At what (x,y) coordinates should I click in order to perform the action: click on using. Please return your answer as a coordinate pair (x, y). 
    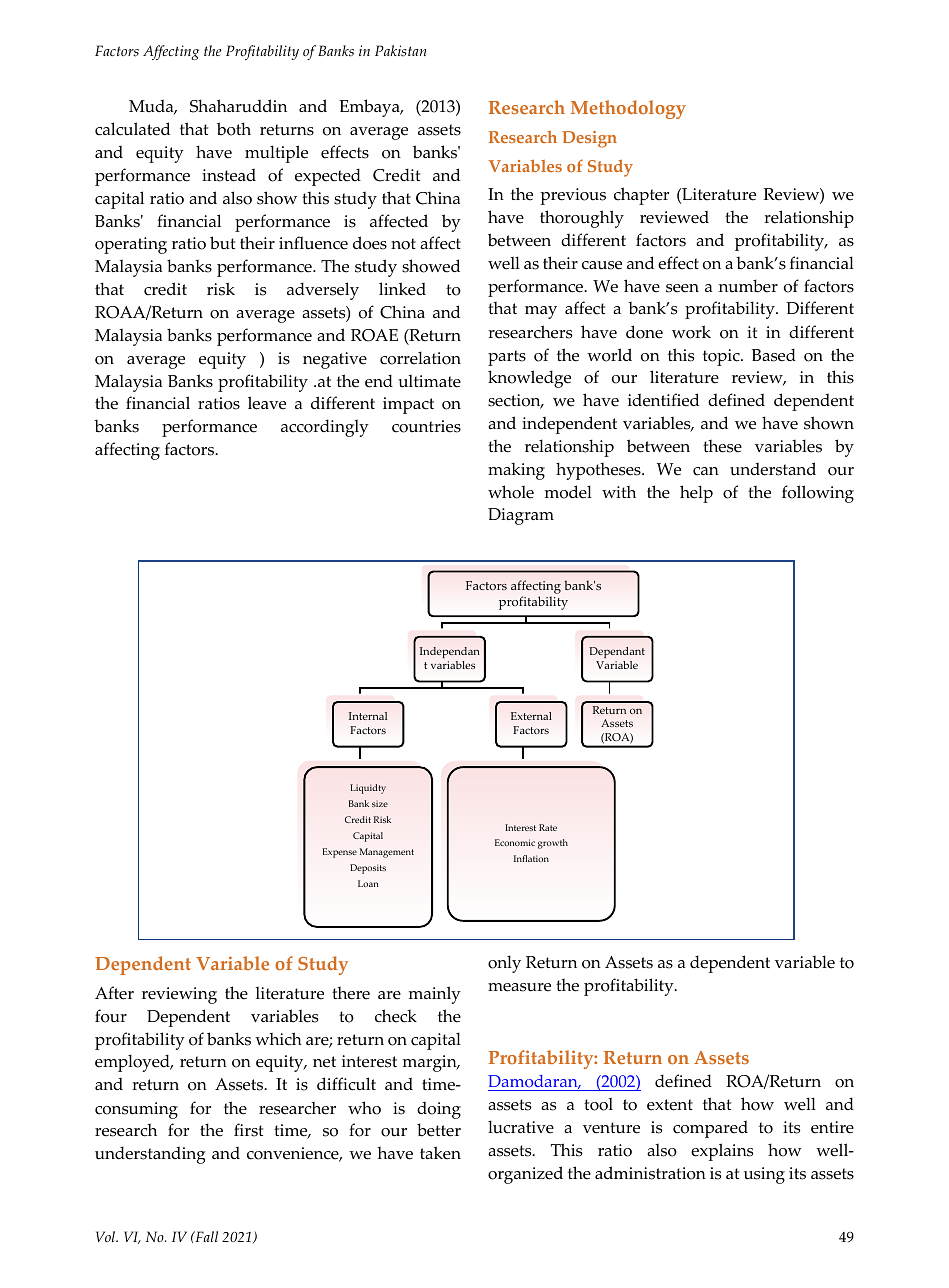
    Looking at the image, I should click on (764, 1175).
